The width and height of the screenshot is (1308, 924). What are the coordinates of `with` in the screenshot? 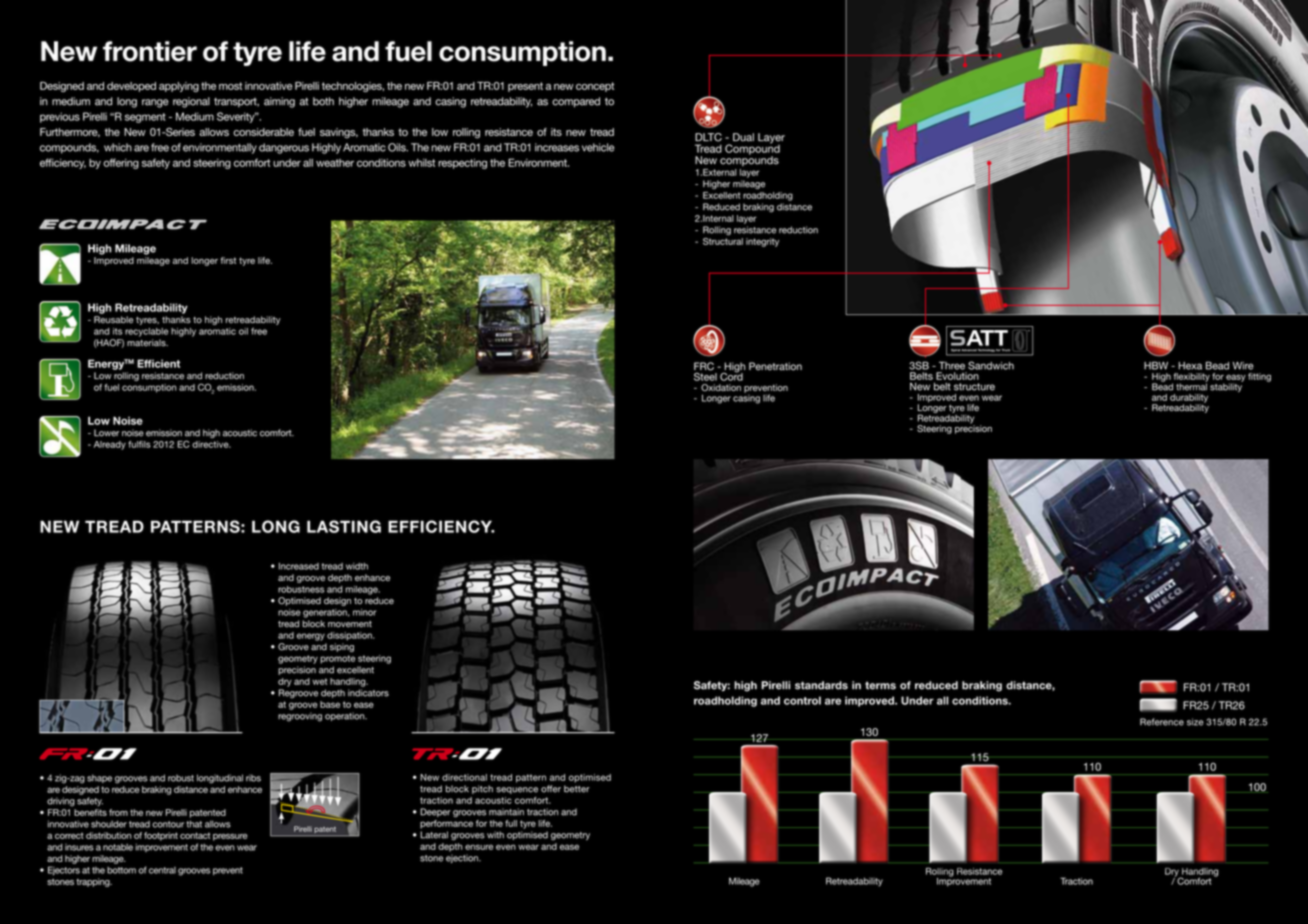 It's located at (495, 835).
